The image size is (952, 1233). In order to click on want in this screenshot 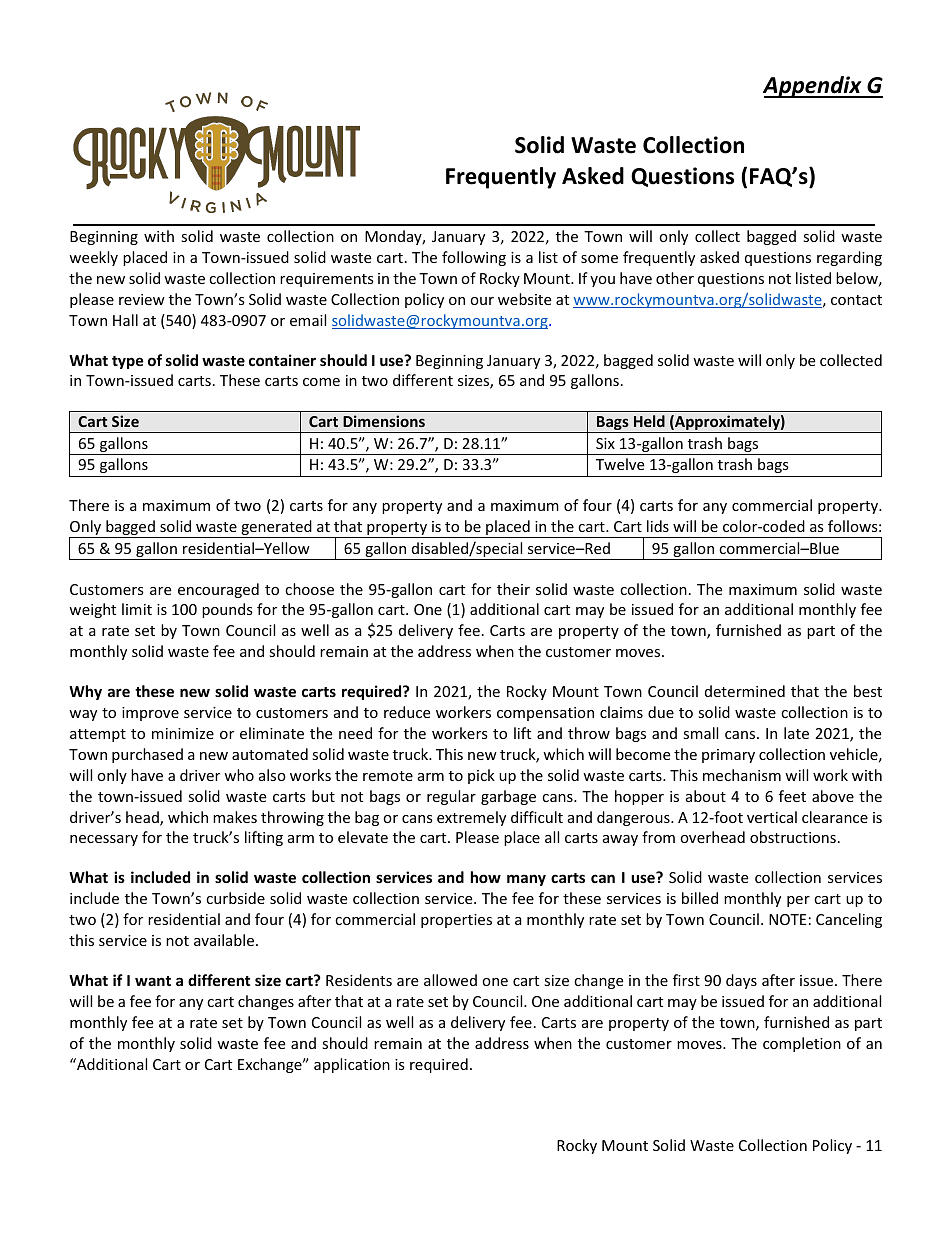, I will do `click(153, 981)`.
